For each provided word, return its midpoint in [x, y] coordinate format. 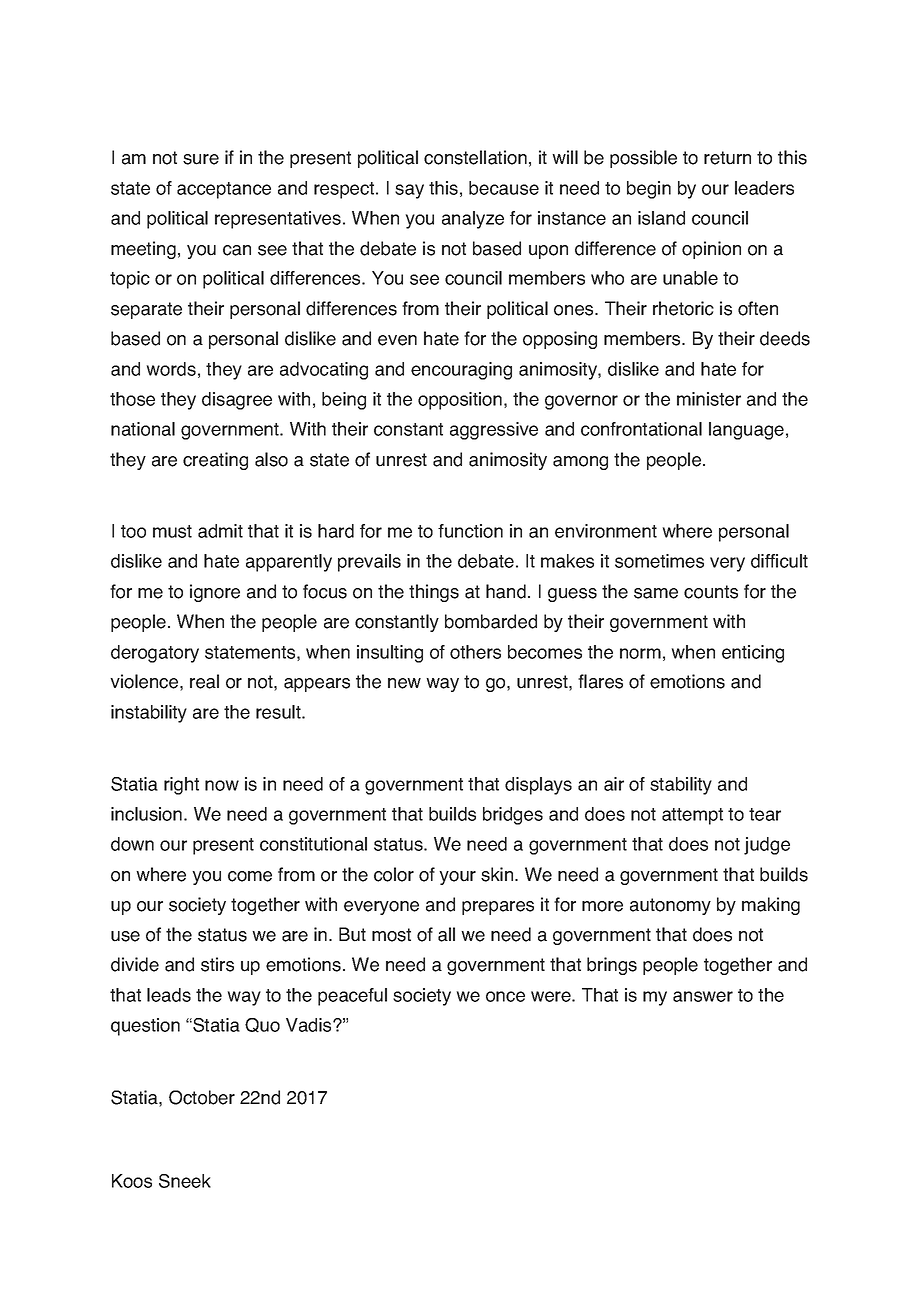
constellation [475, 157]
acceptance [224, 190]
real [204, 681]
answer [703, 996]
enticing [753, 654]
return [727, 158]
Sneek [185, 1181]
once [505, 996]
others [475, 652]
